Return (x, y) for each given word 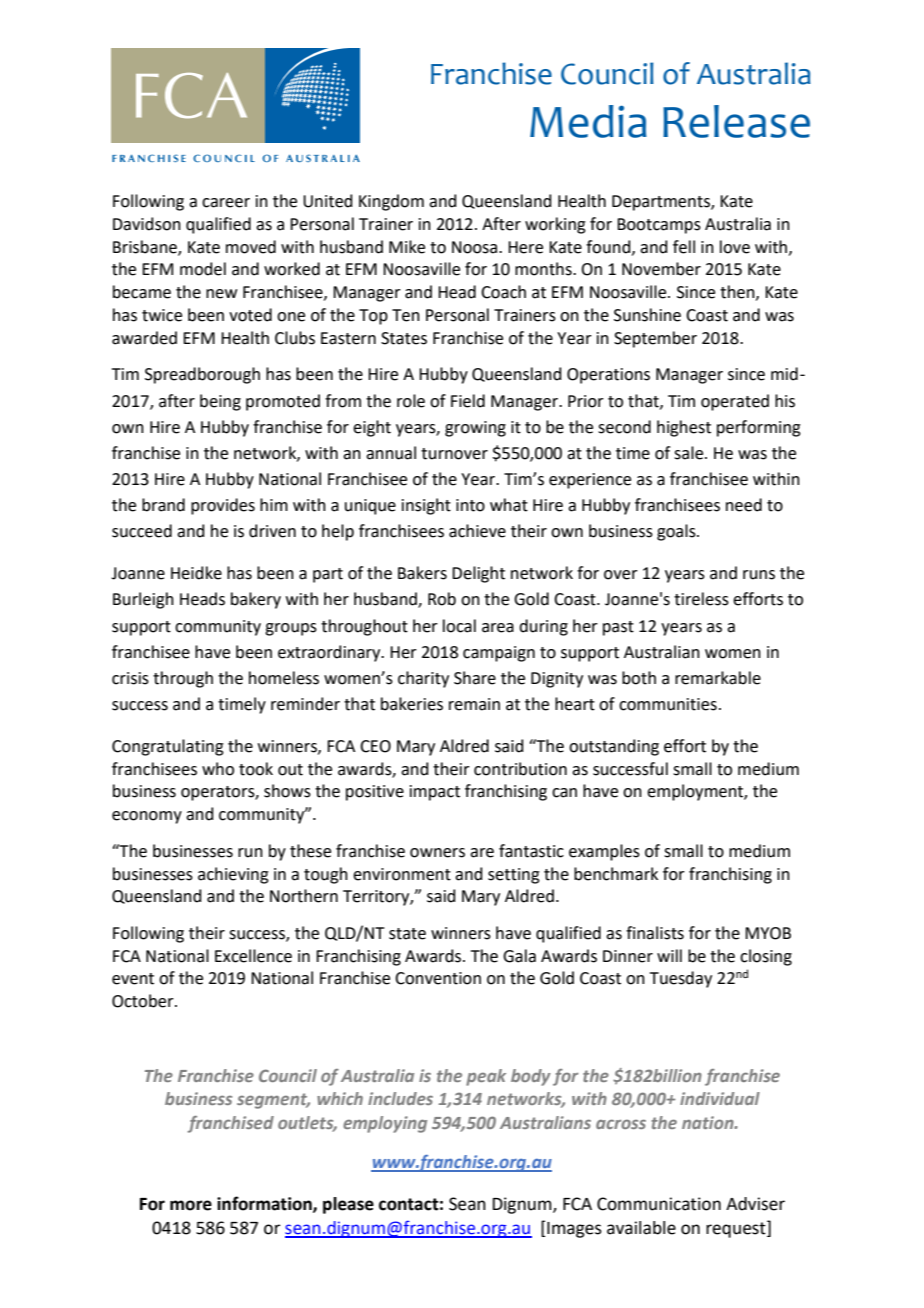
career (226, 203)
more (191, 1205)
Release (736, 121)
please (348, 1205)
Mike (407, 247)
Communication (659, 1204)
